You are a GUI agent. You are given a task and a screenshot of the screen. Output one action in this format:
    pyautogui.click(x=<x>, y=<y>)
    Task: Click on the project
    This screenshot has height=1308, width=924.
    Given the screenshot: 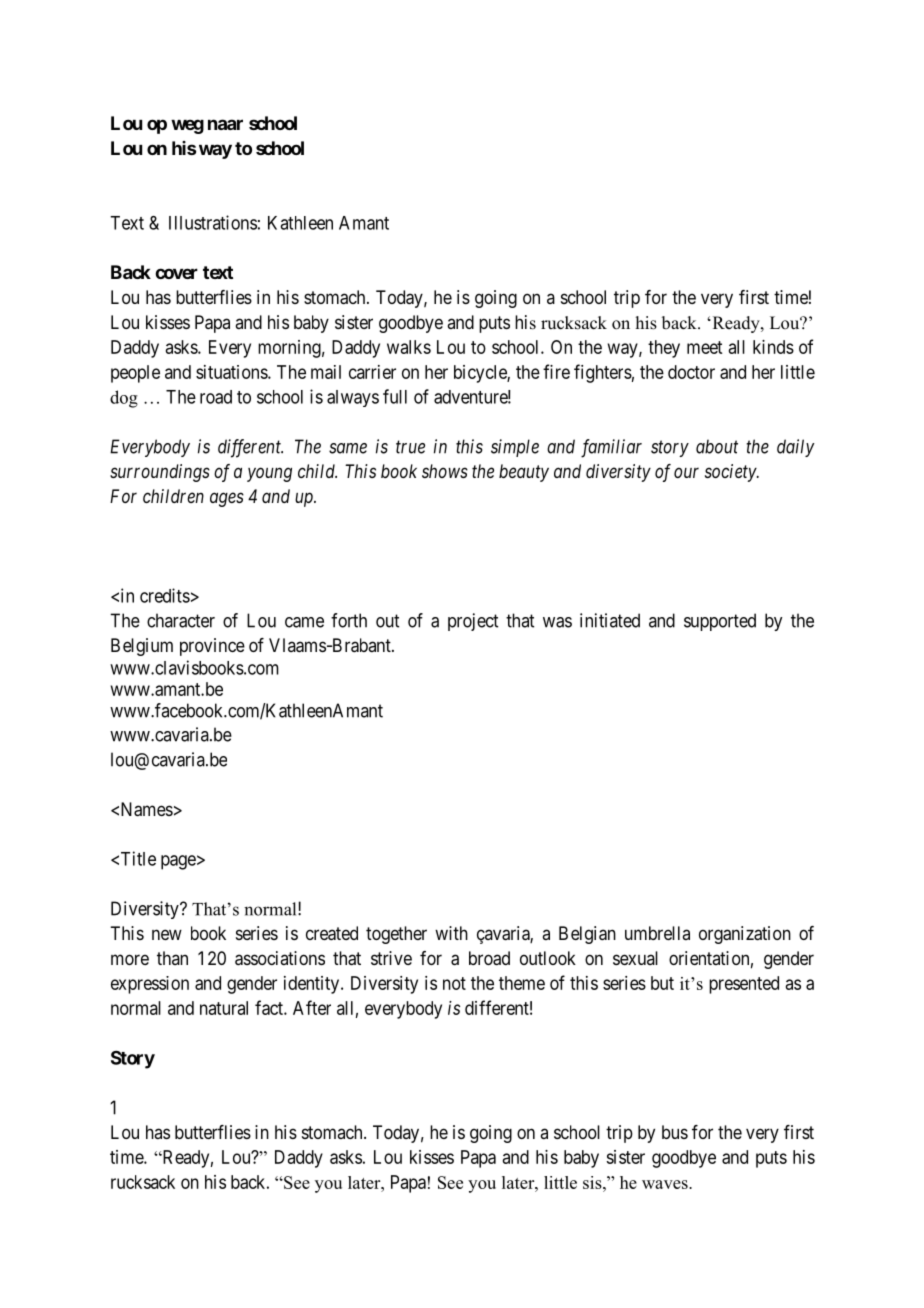 What is the action you would take?
    pyautogui.click(x=473, y=622)
